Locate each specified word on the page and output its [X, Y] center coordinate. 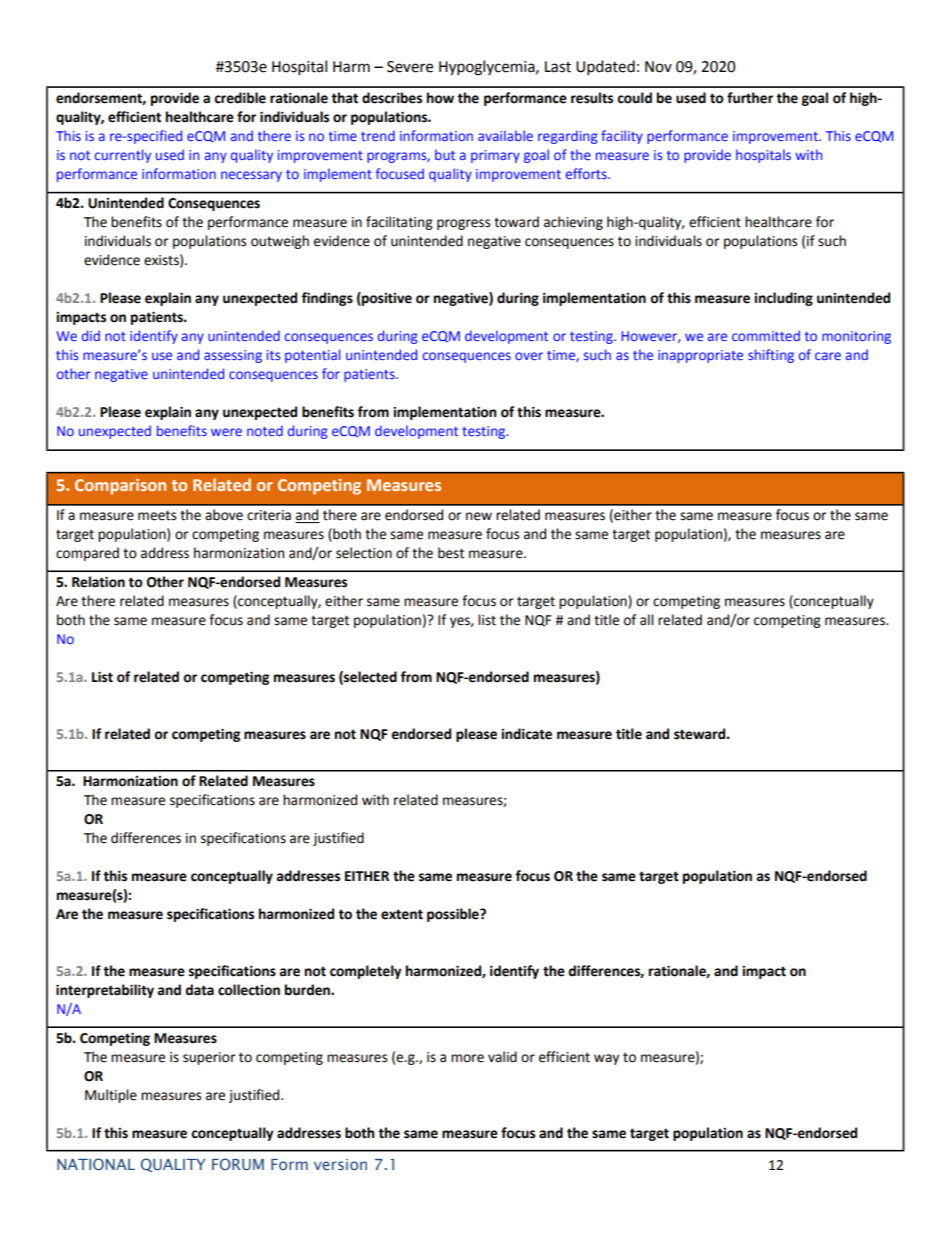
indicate [526, 734]
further [750, 98]
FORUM [238, 1164]
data [199, 990]
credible [240, 98]
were [226, 432]
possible [454, 915]
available [505, 135]
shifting [771, 356]
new [479, 516]
